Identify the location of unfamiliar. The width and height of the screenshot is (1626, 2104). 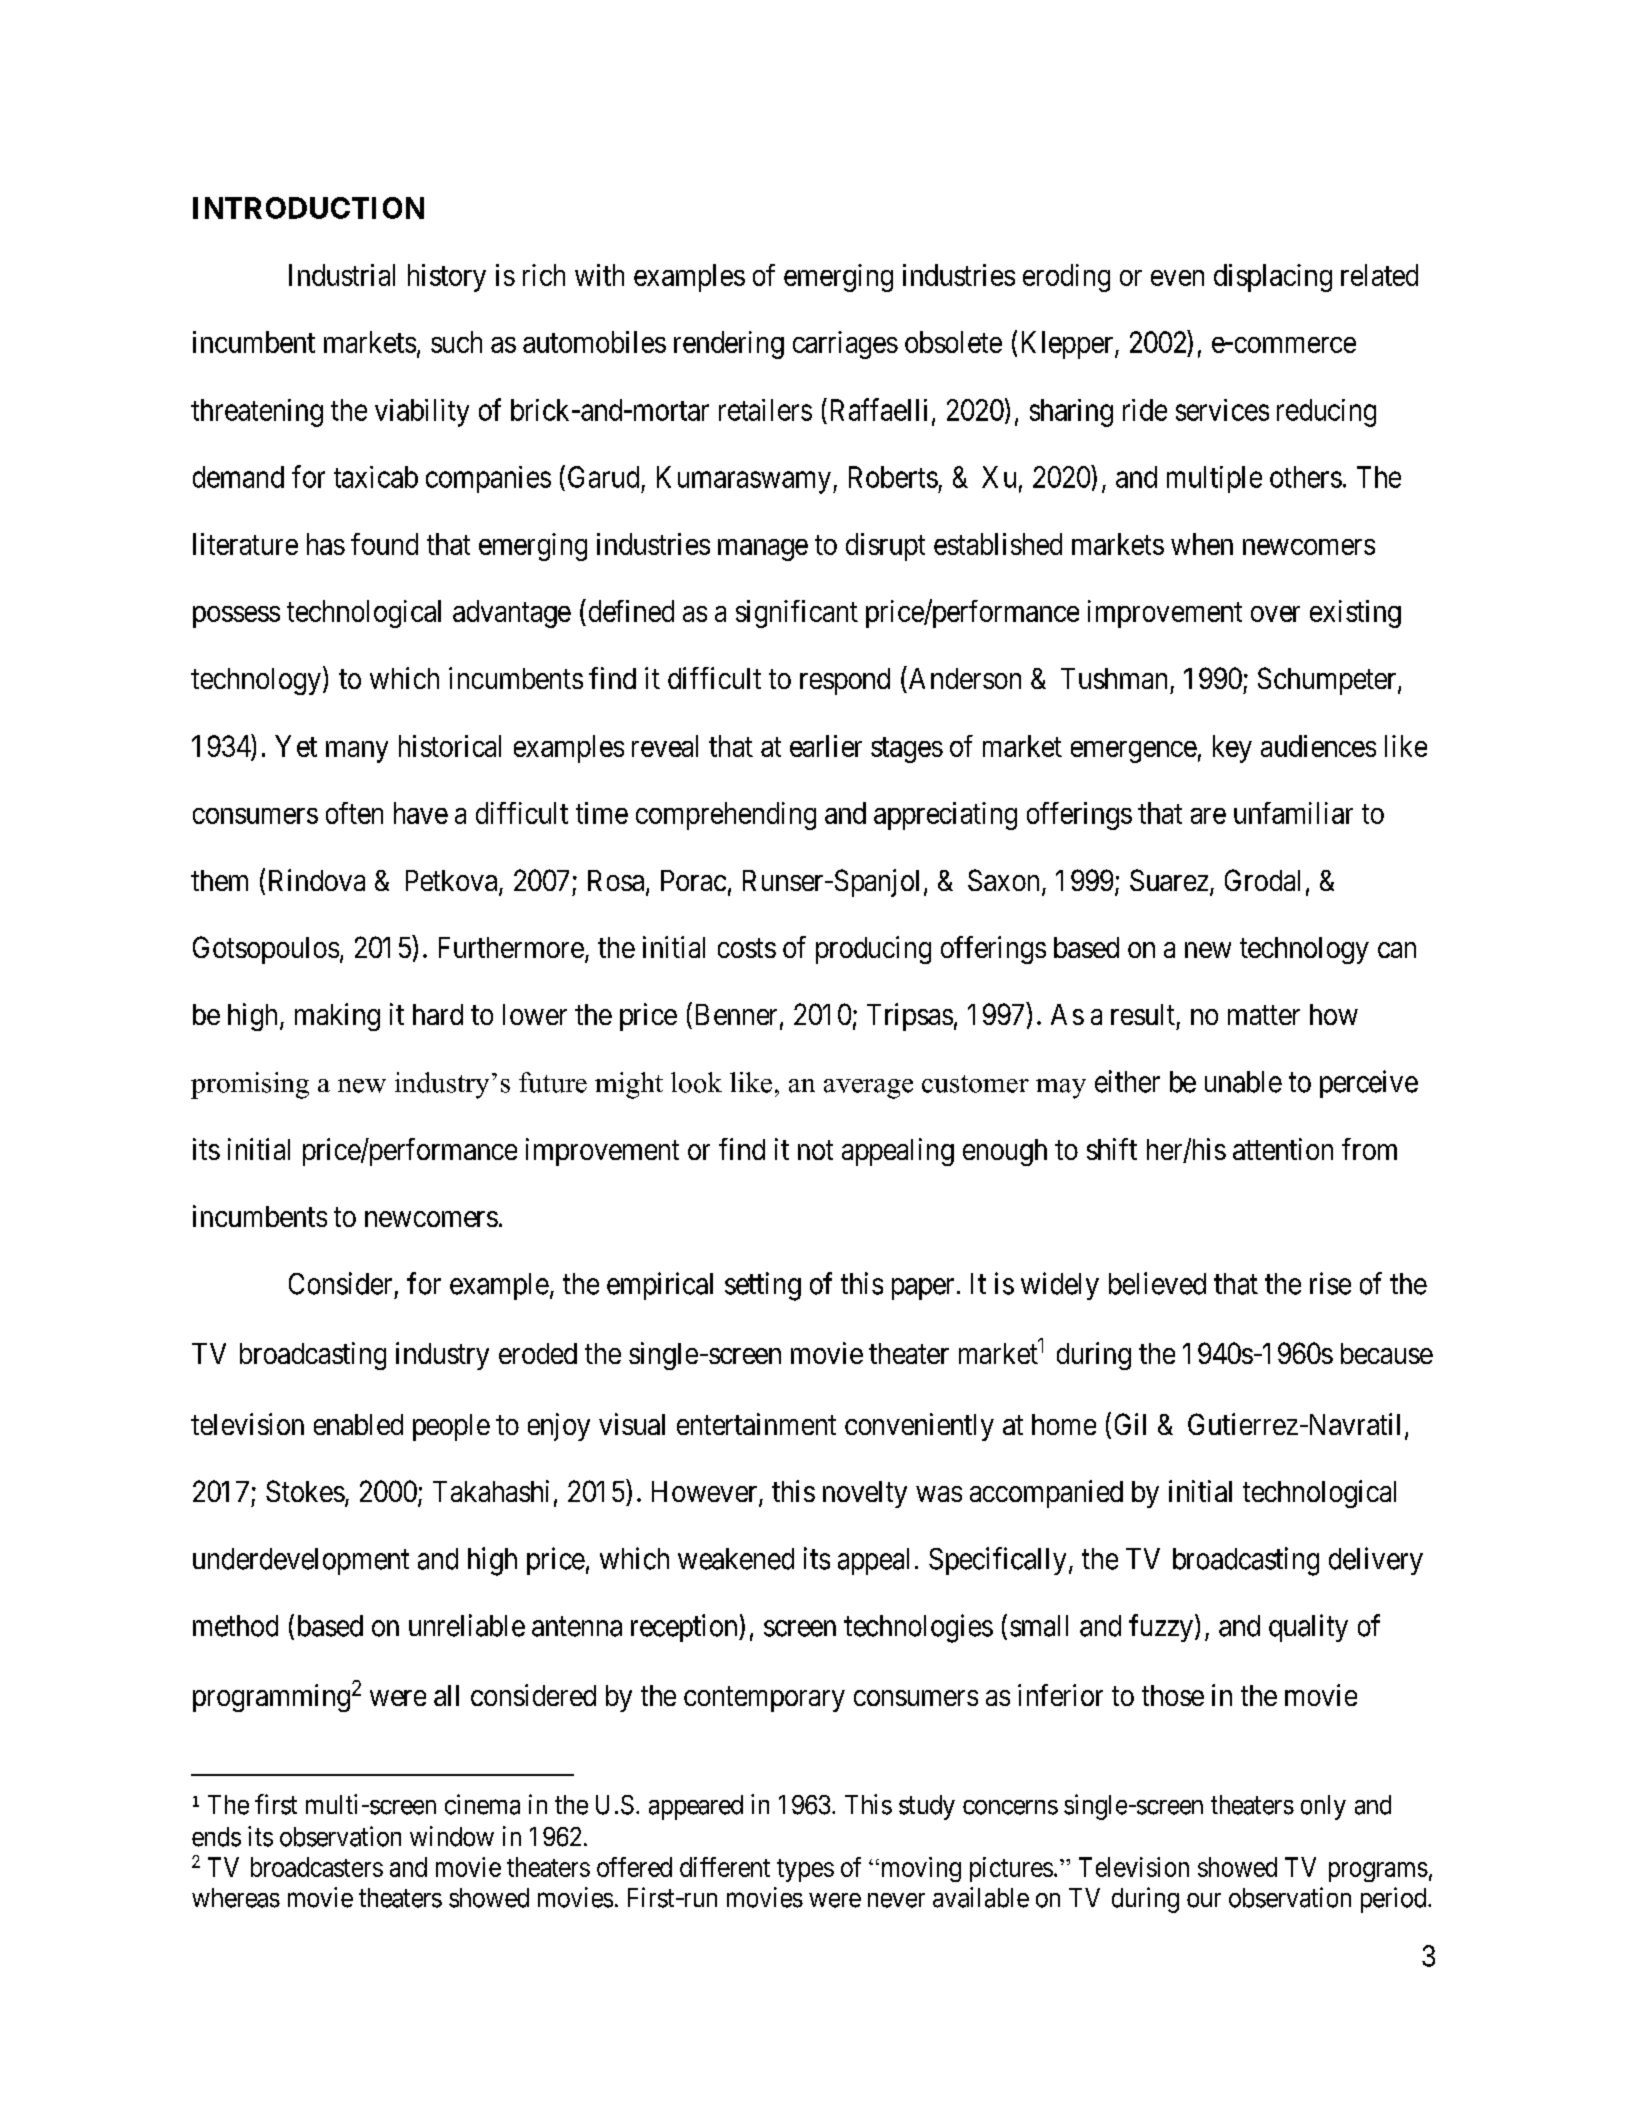
(1293, 813).
